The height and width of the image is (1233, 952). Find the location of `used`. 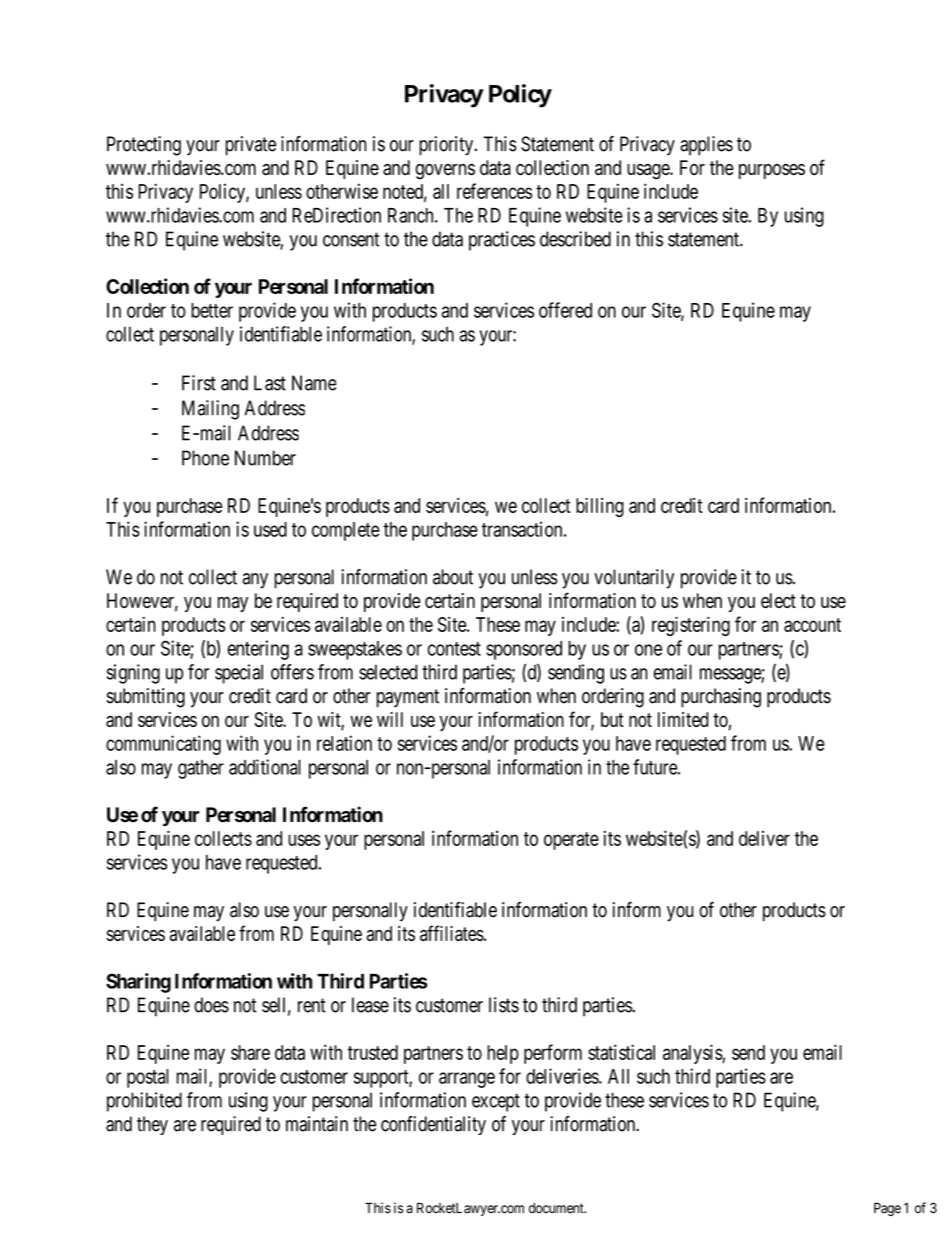

used is located at coordinates (270, 529).
